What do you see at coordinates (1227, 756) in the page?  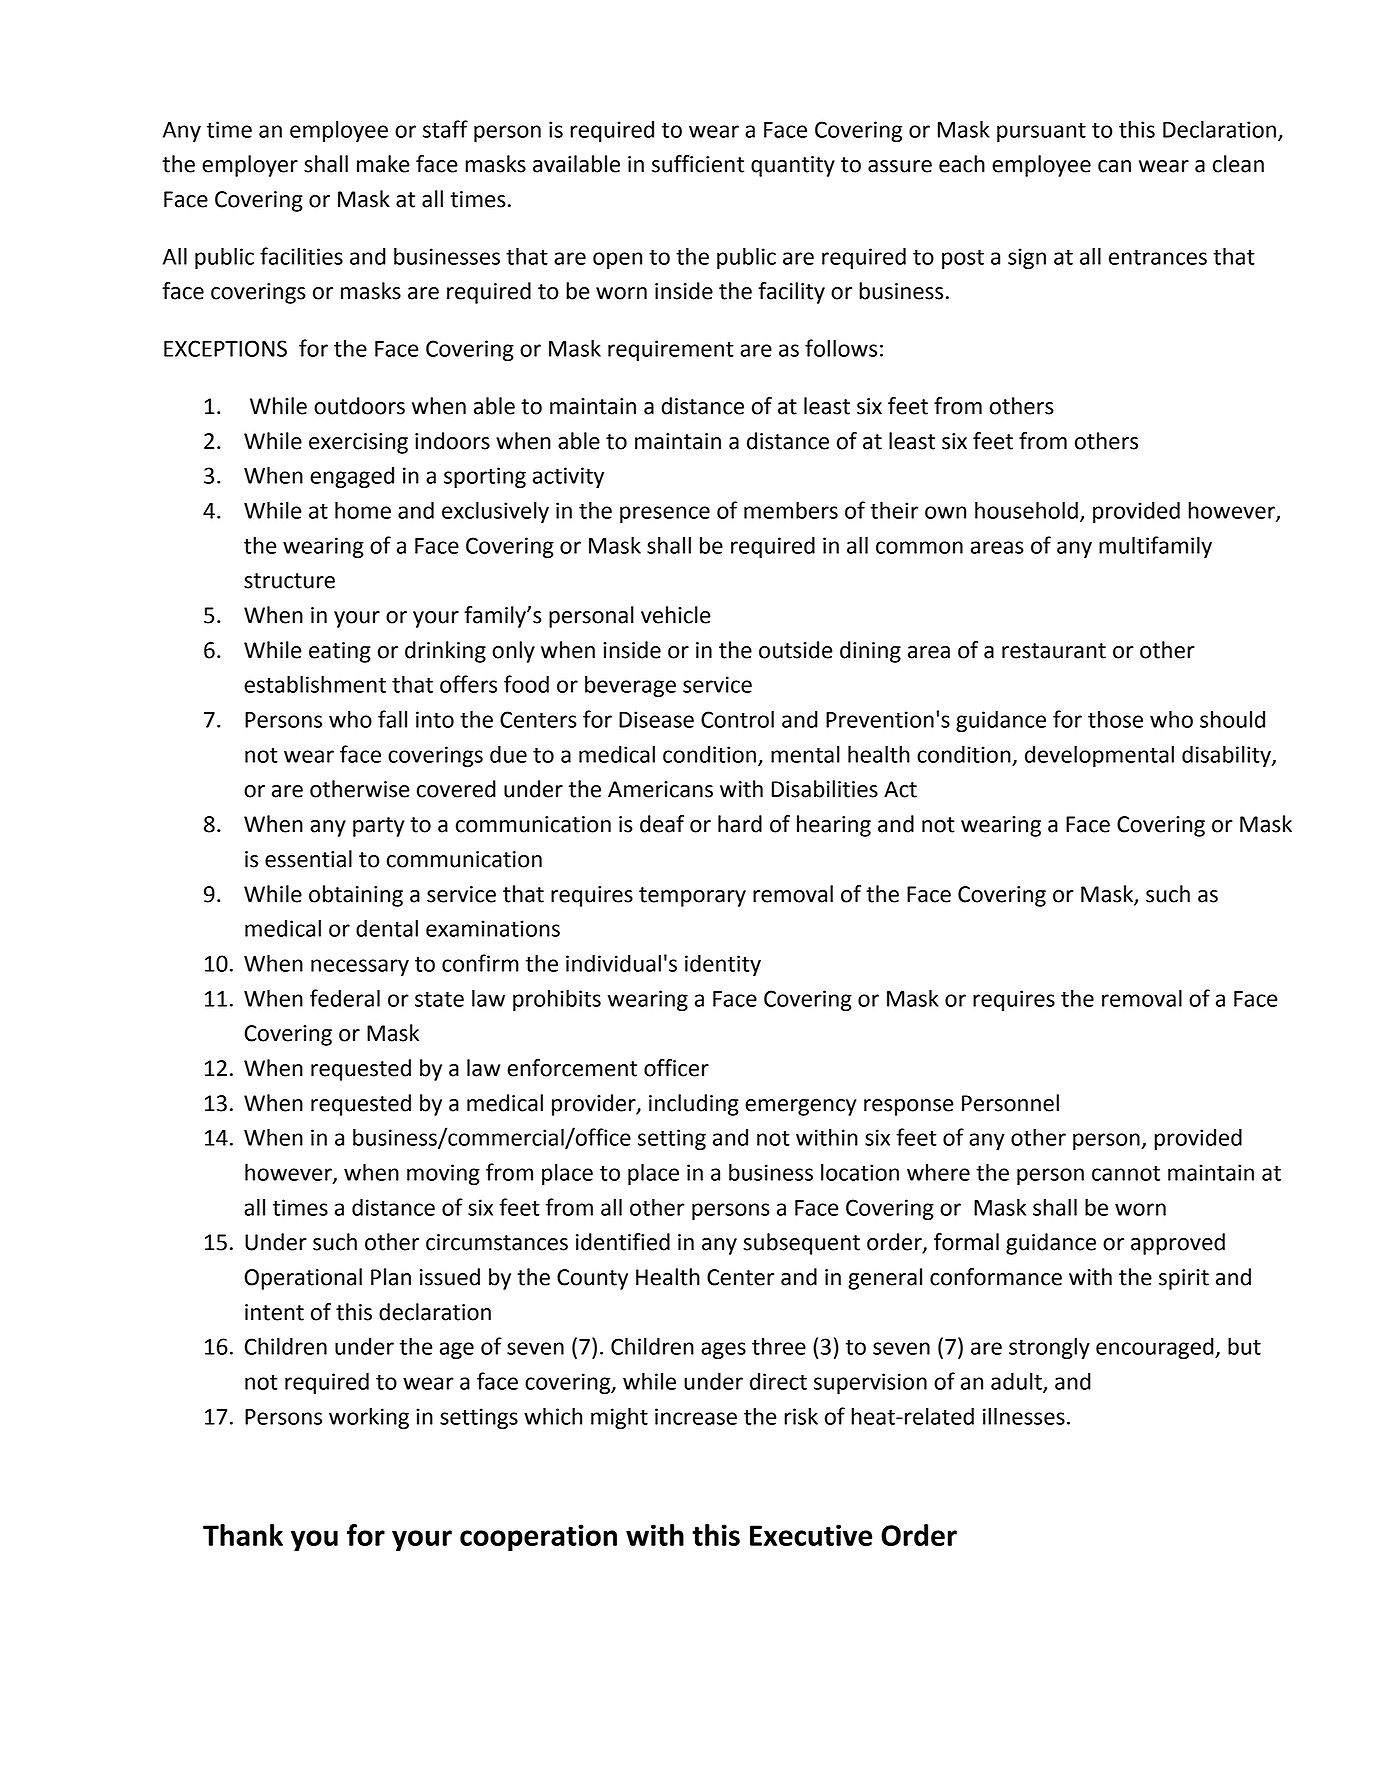 I see `disability` at bounding box center [1227, 756].
